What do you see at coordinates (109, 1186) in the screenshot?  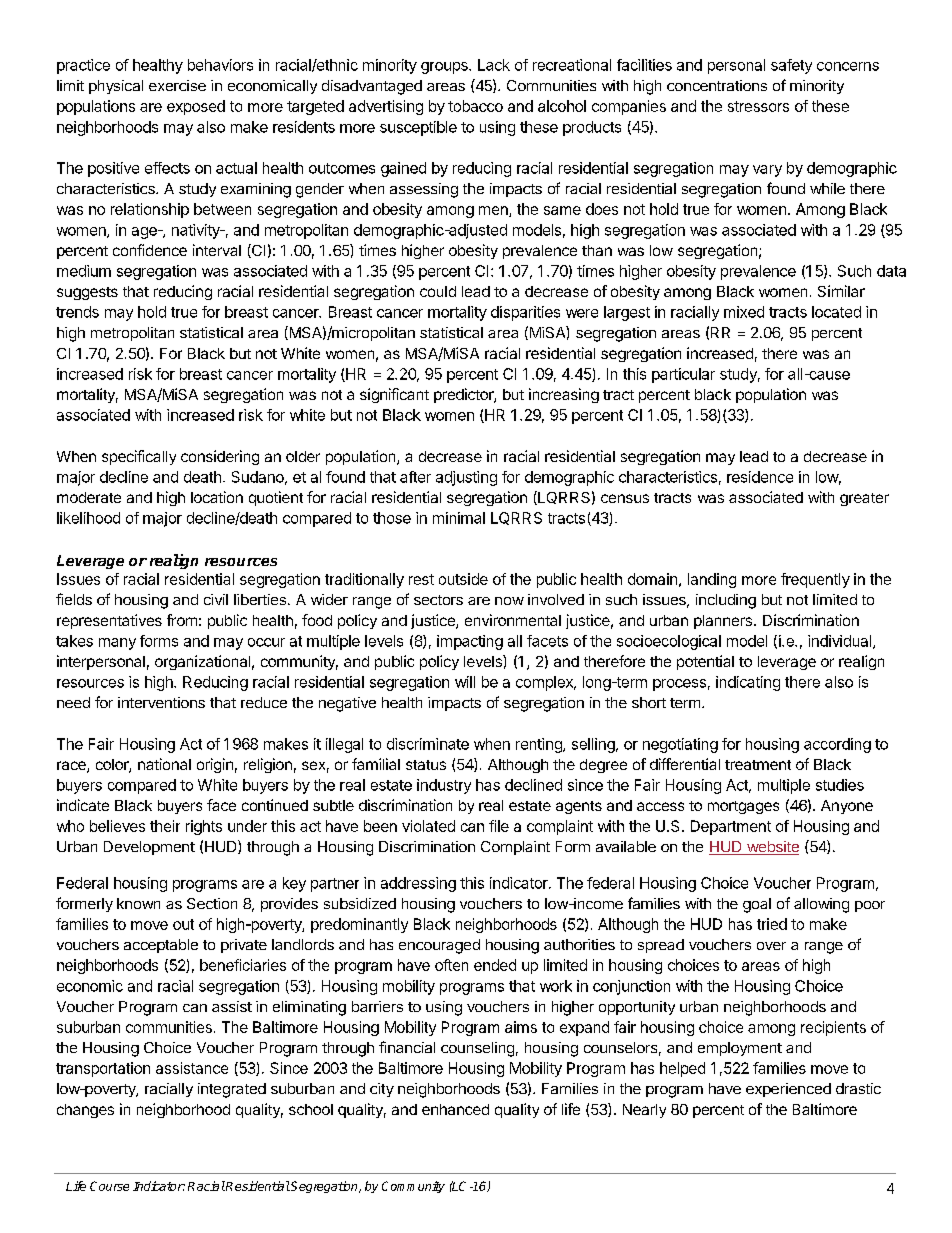 I see `Course` at bounding box center [109, 1186].
